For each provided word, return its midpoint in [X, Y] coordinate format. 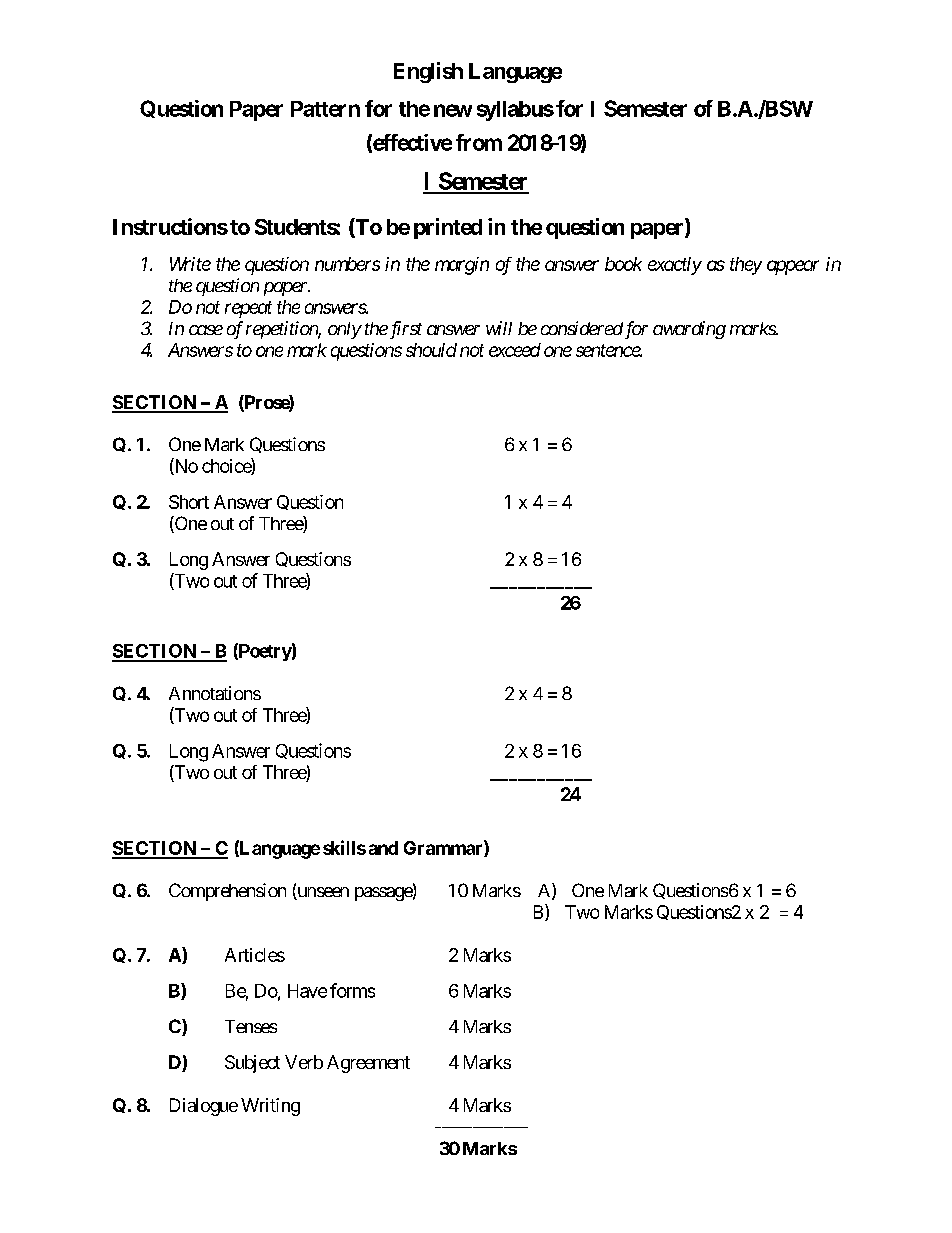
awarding [689, 330]
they [746, 266]
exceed [515, 350]
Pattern [325, 109]
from [479, 142]
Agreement [368, 1064]
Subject [252, 1064]
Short [189, 502]
